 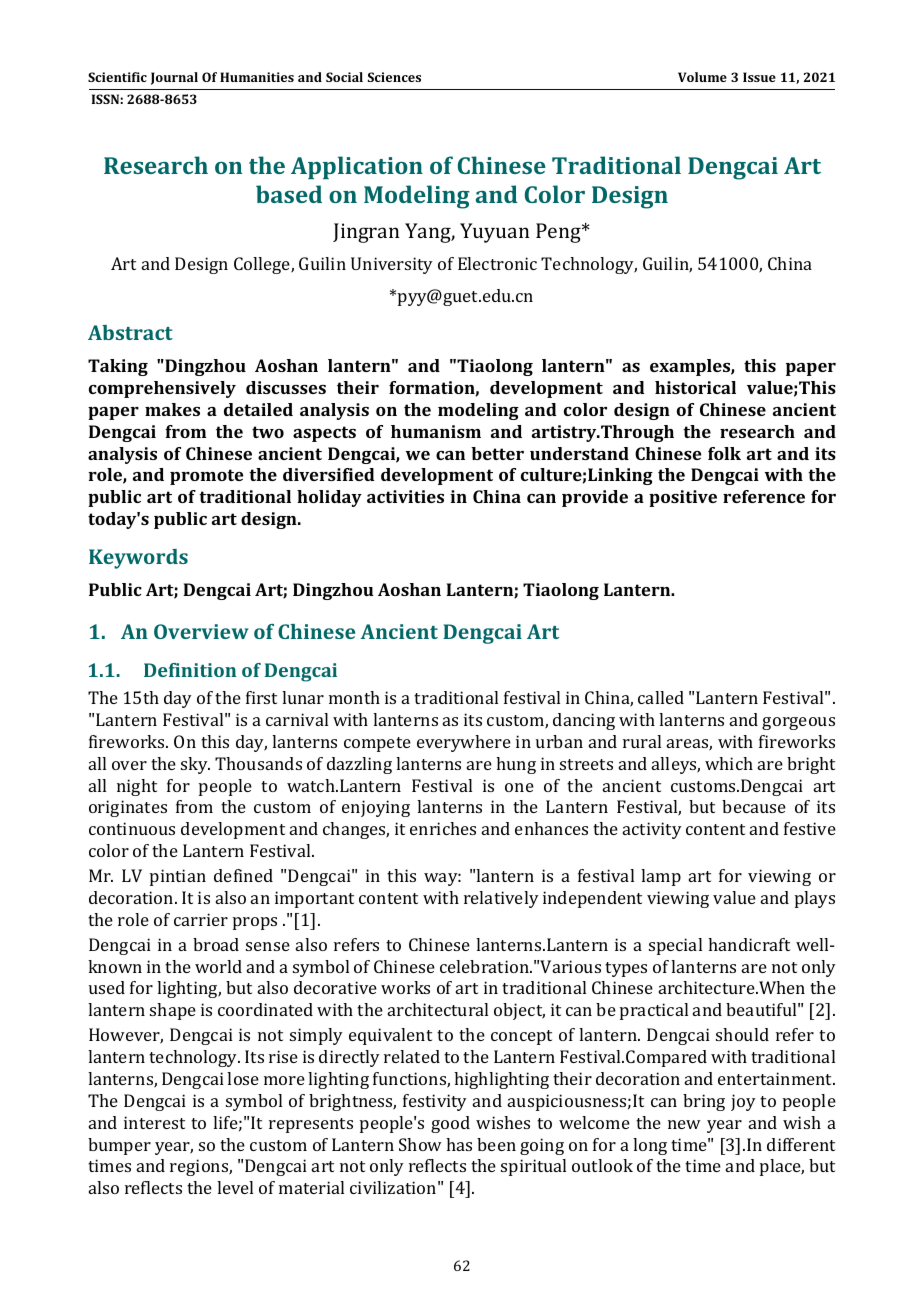 I want to click on folk, so click(x=724, y=453).
